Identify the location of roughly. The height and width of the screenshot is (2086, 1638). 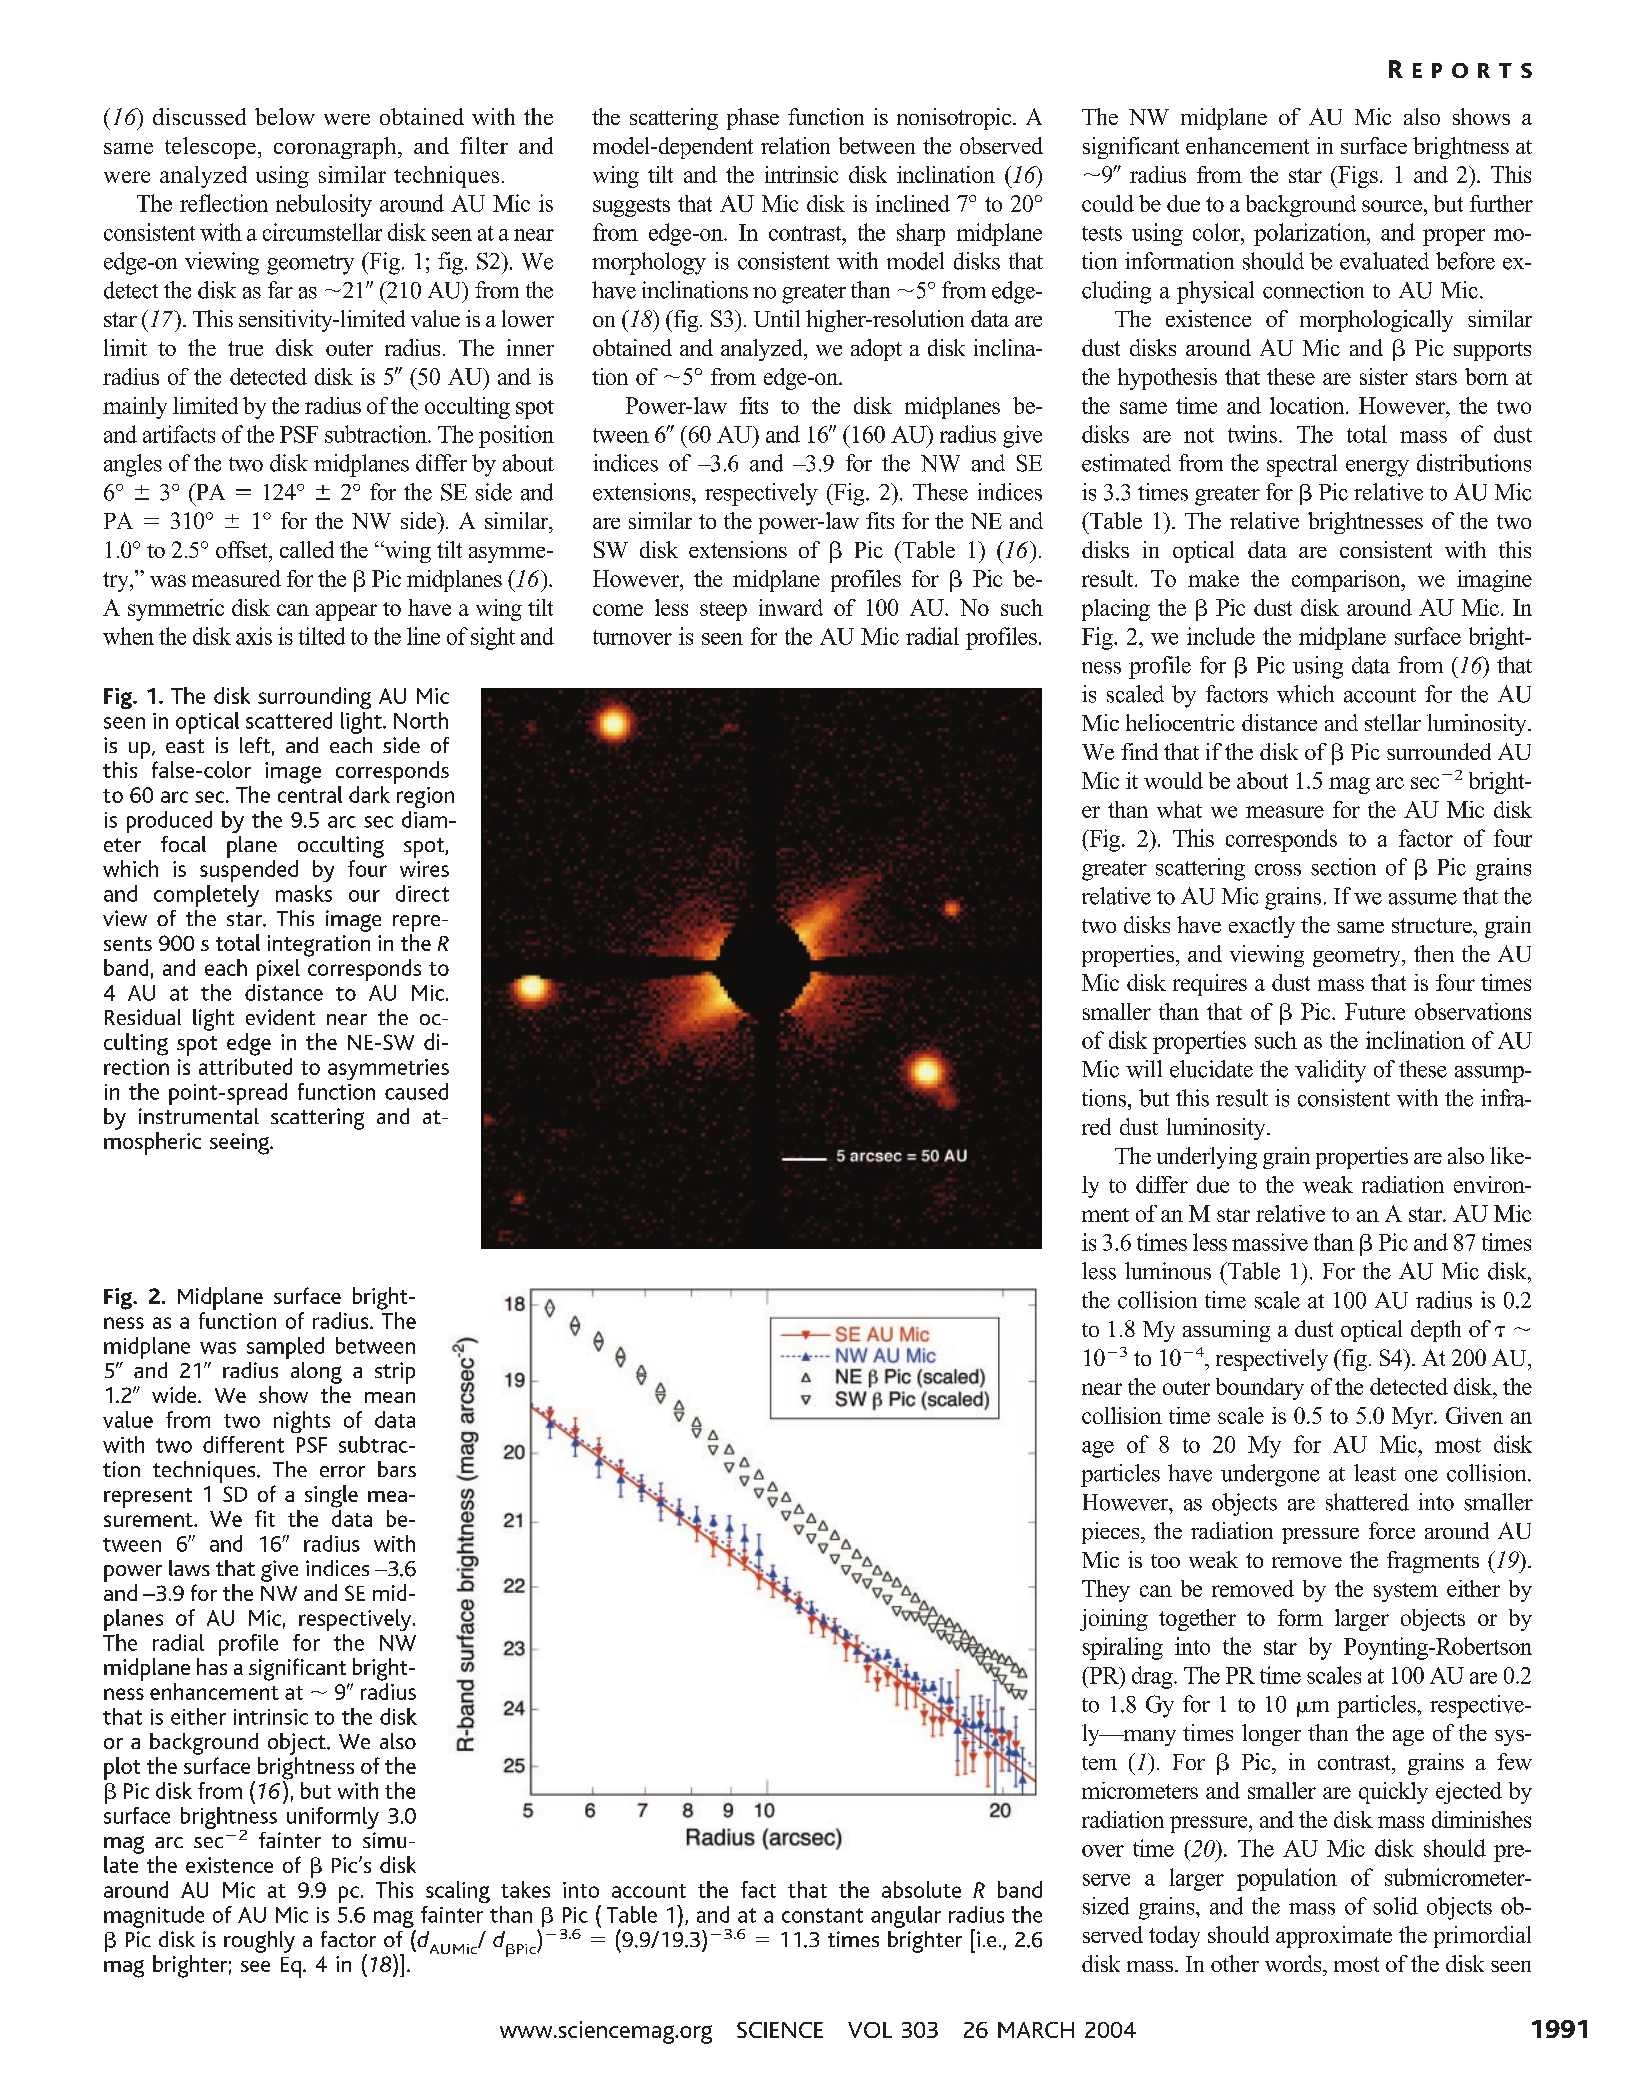
(259, 1942).
